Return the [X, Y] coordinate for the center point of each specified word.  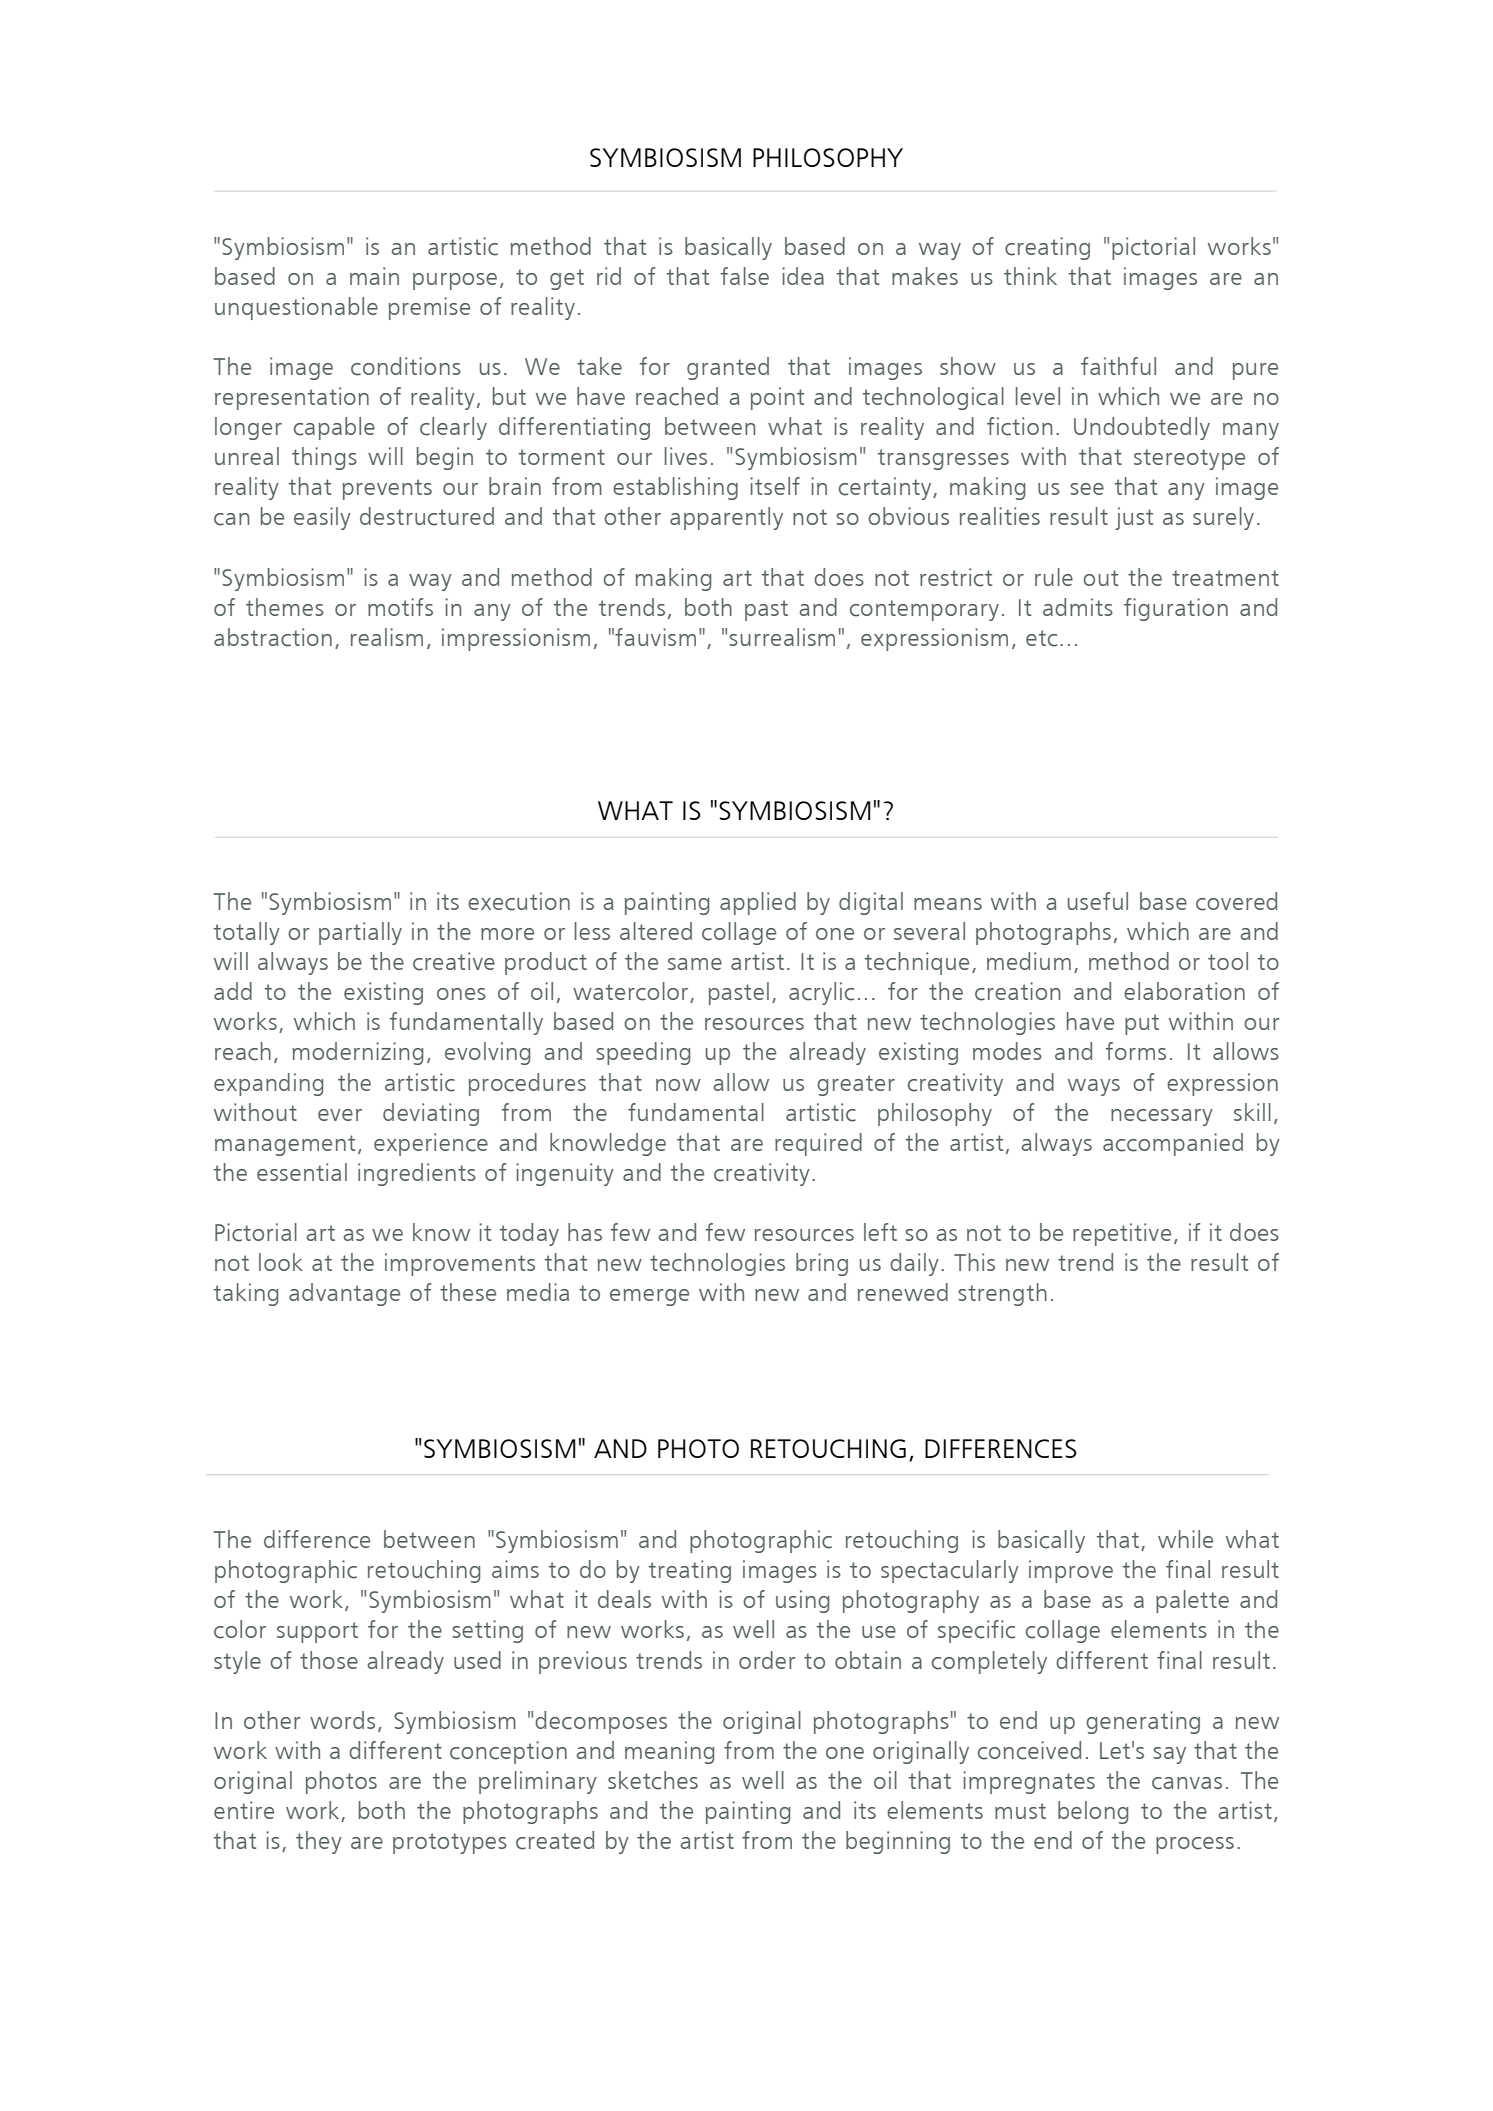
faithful [1118, 366]
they [319, 1842]
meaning [669, 1752]
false [744, 276]
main [374, 276]
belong [1093, 1812]
